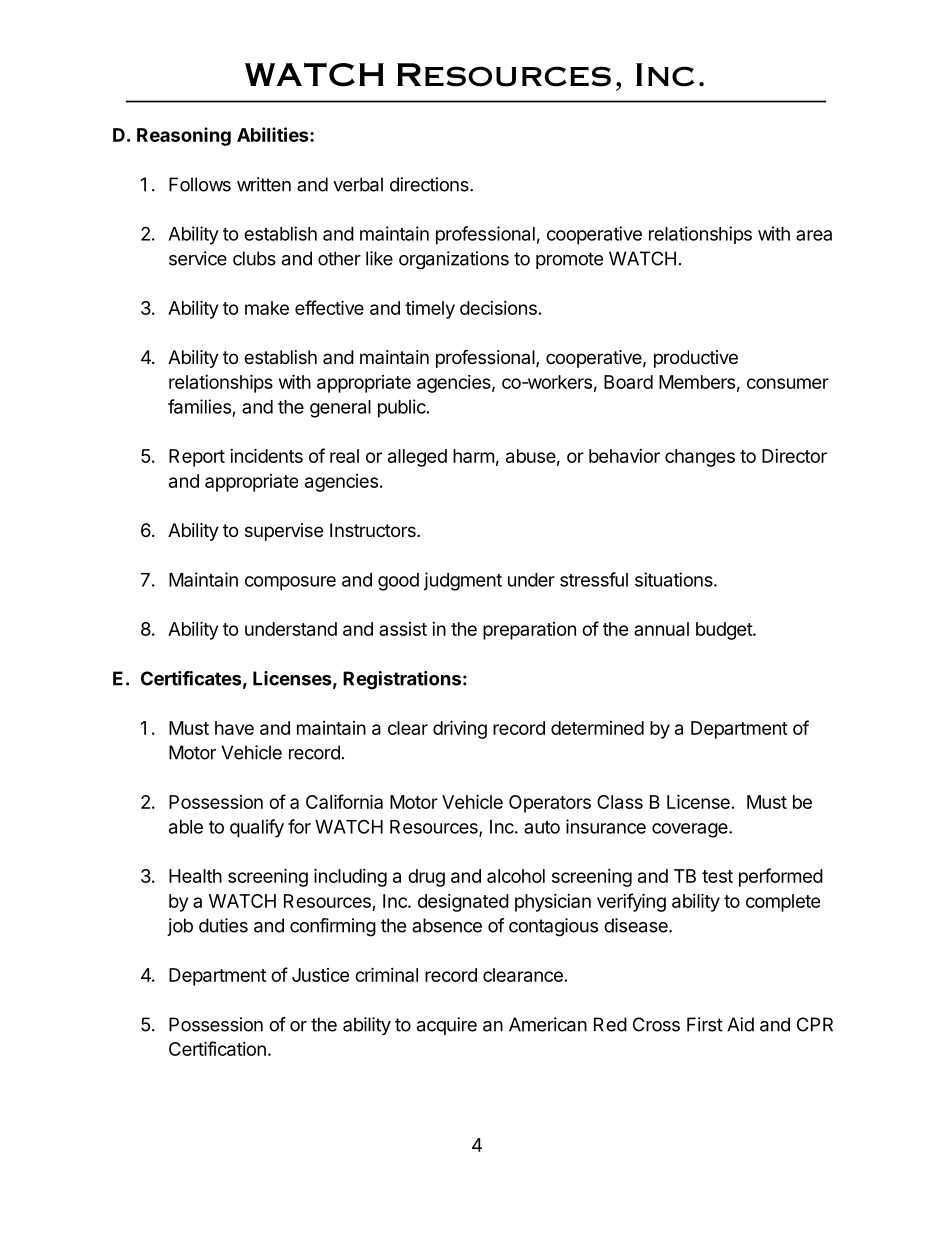  What do you see at coordinates (548, 1024) in the image?
I see `American` at bounding box center [548, 1024].
